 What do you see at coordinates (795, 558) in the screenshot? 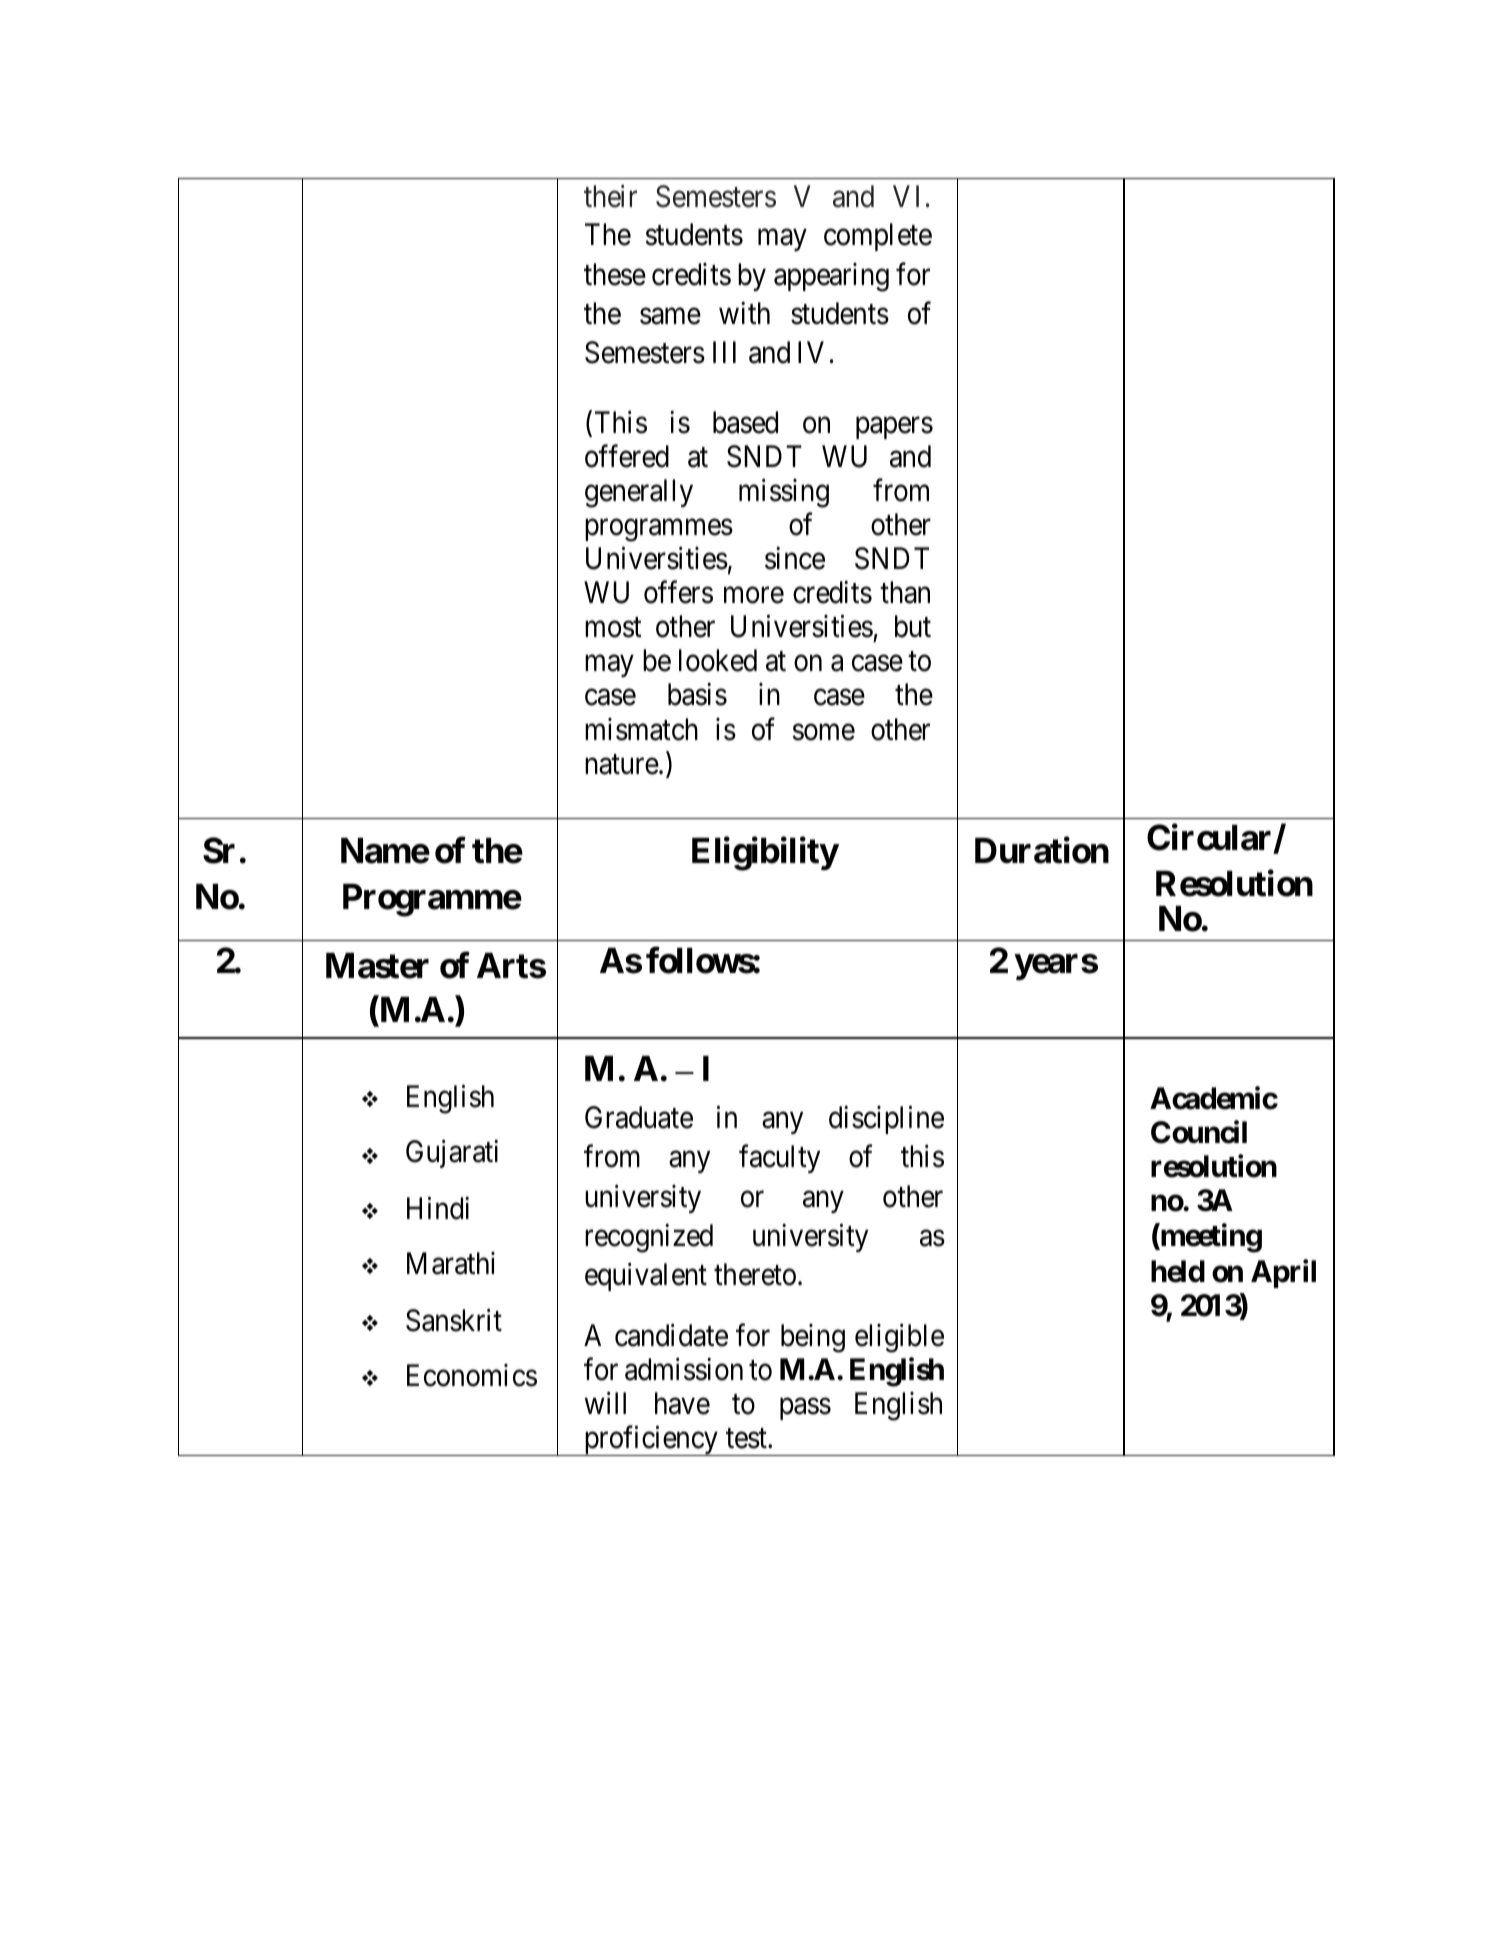
I see `since` at bounding box center [795, 558].
